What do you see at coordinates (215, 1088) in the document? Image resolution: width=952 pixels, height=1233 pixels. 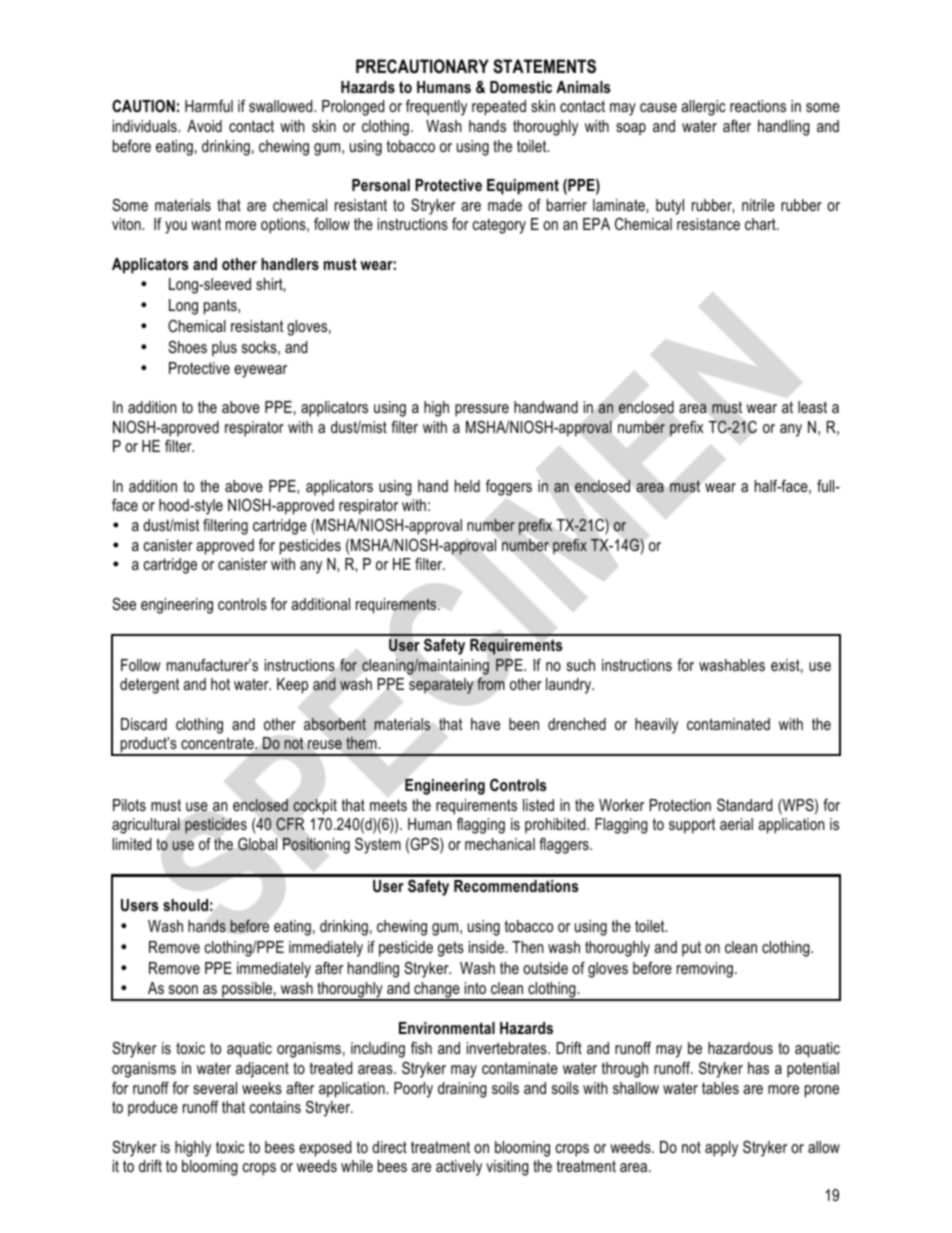 I see `several` at bounding box center [215, 1088].
